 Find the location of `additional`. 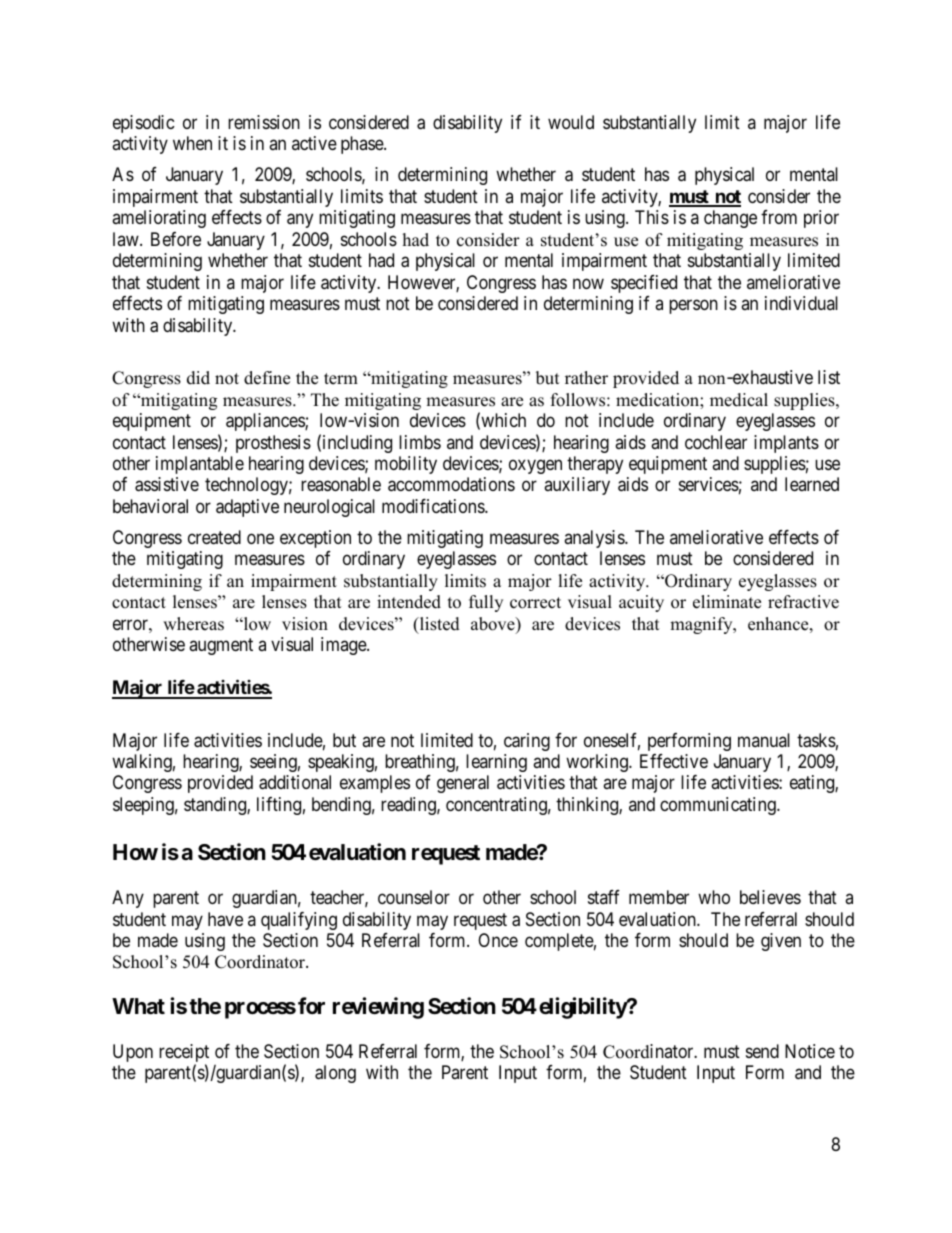

additional is located at coordinates (295, 782).
